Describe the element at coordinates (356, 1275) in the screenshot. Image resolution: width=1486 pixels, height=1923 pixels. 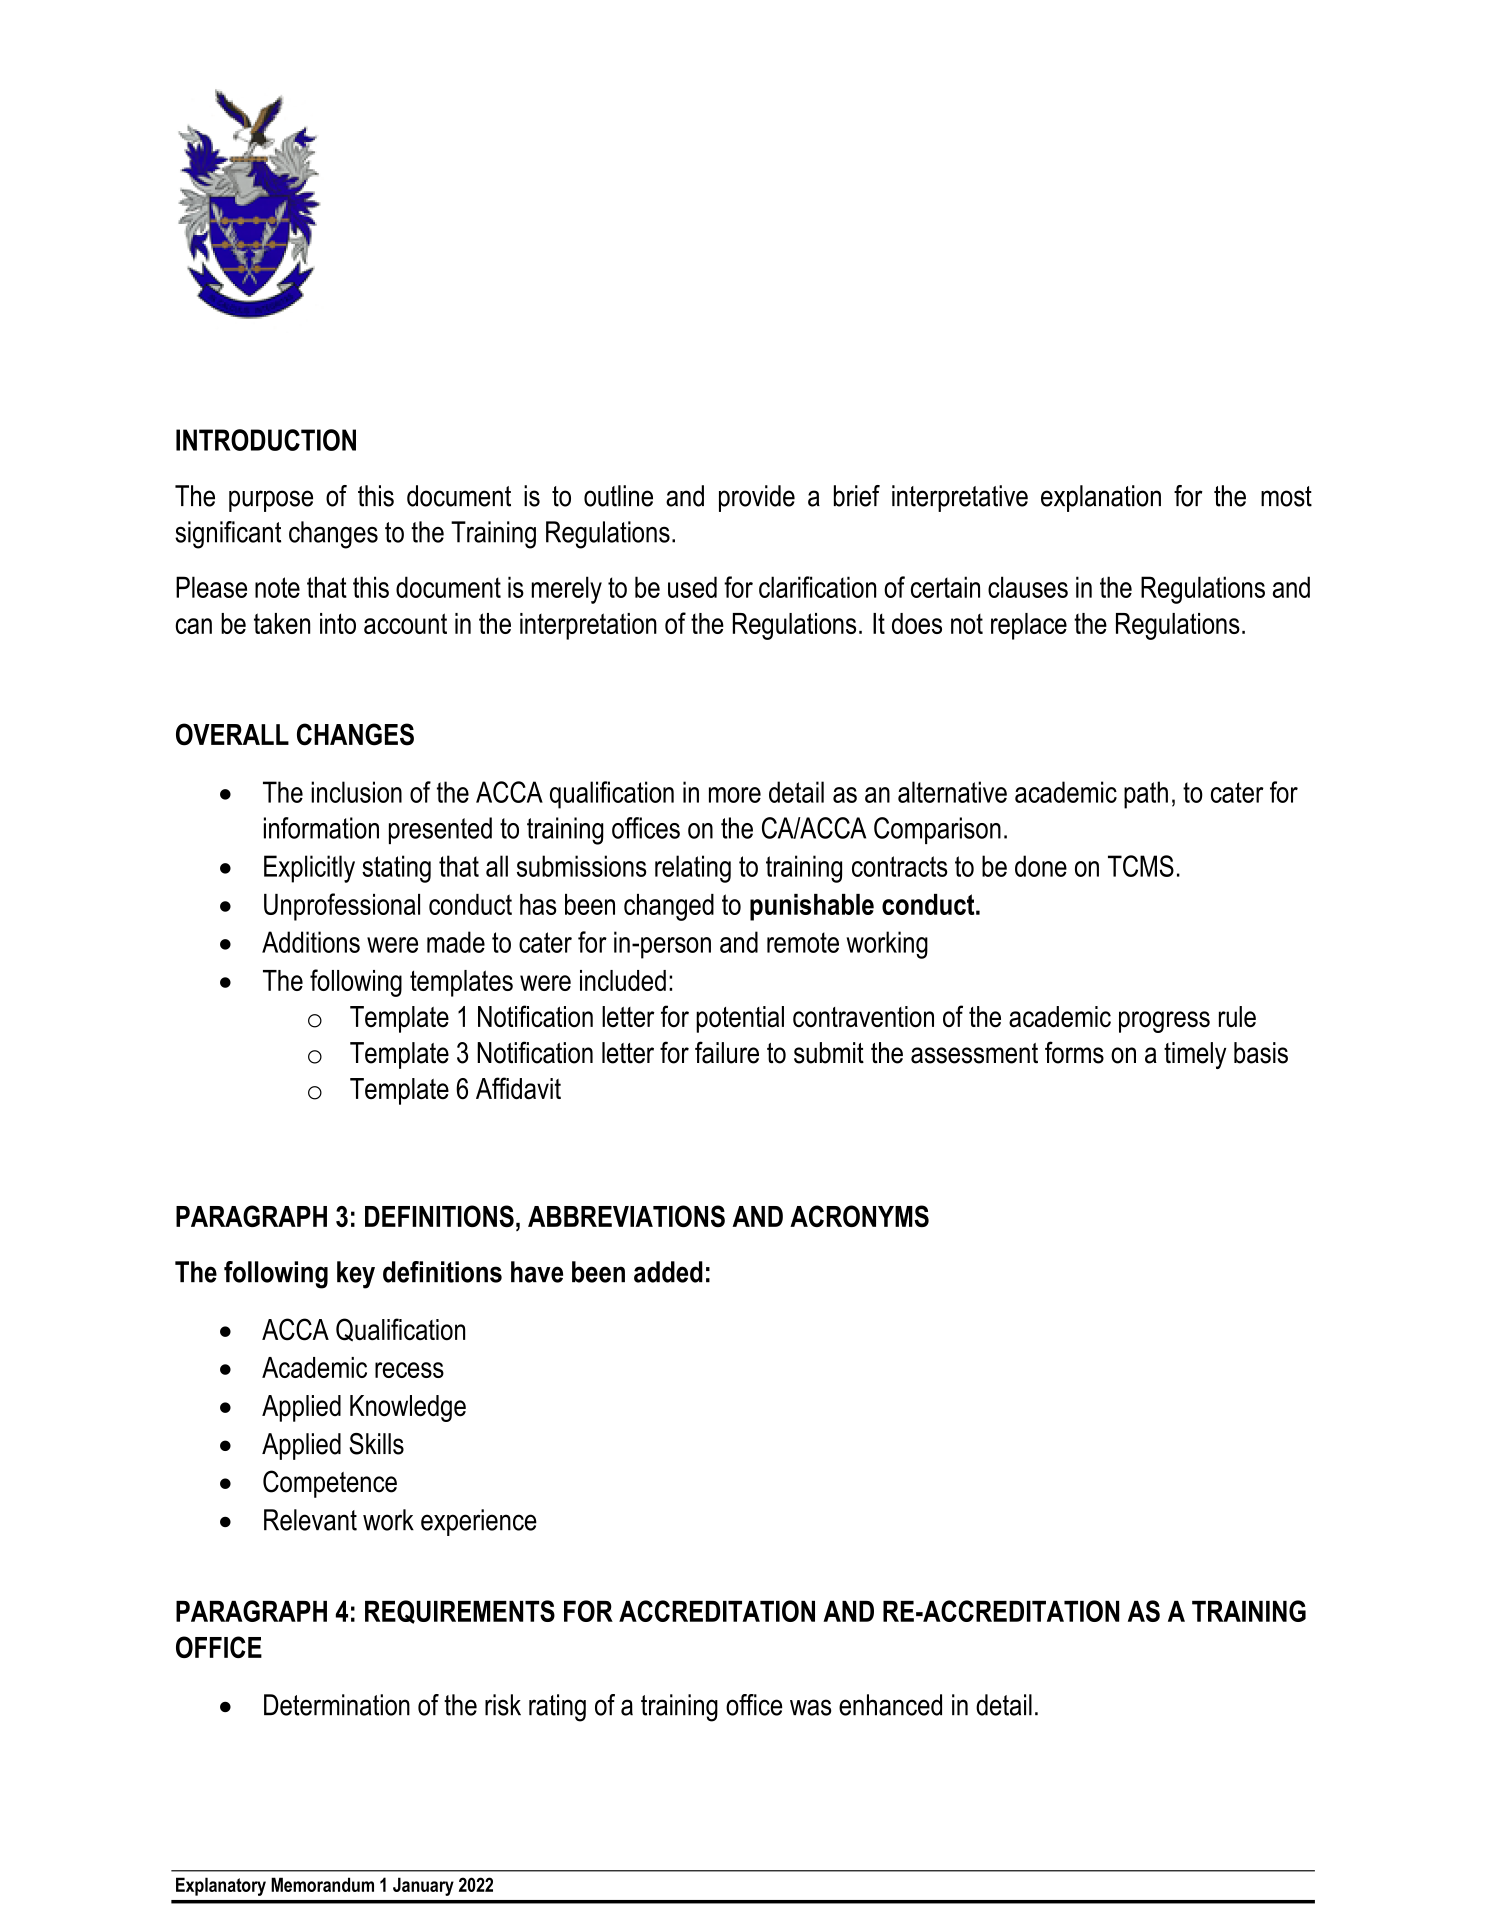
I see `key` at that location.
